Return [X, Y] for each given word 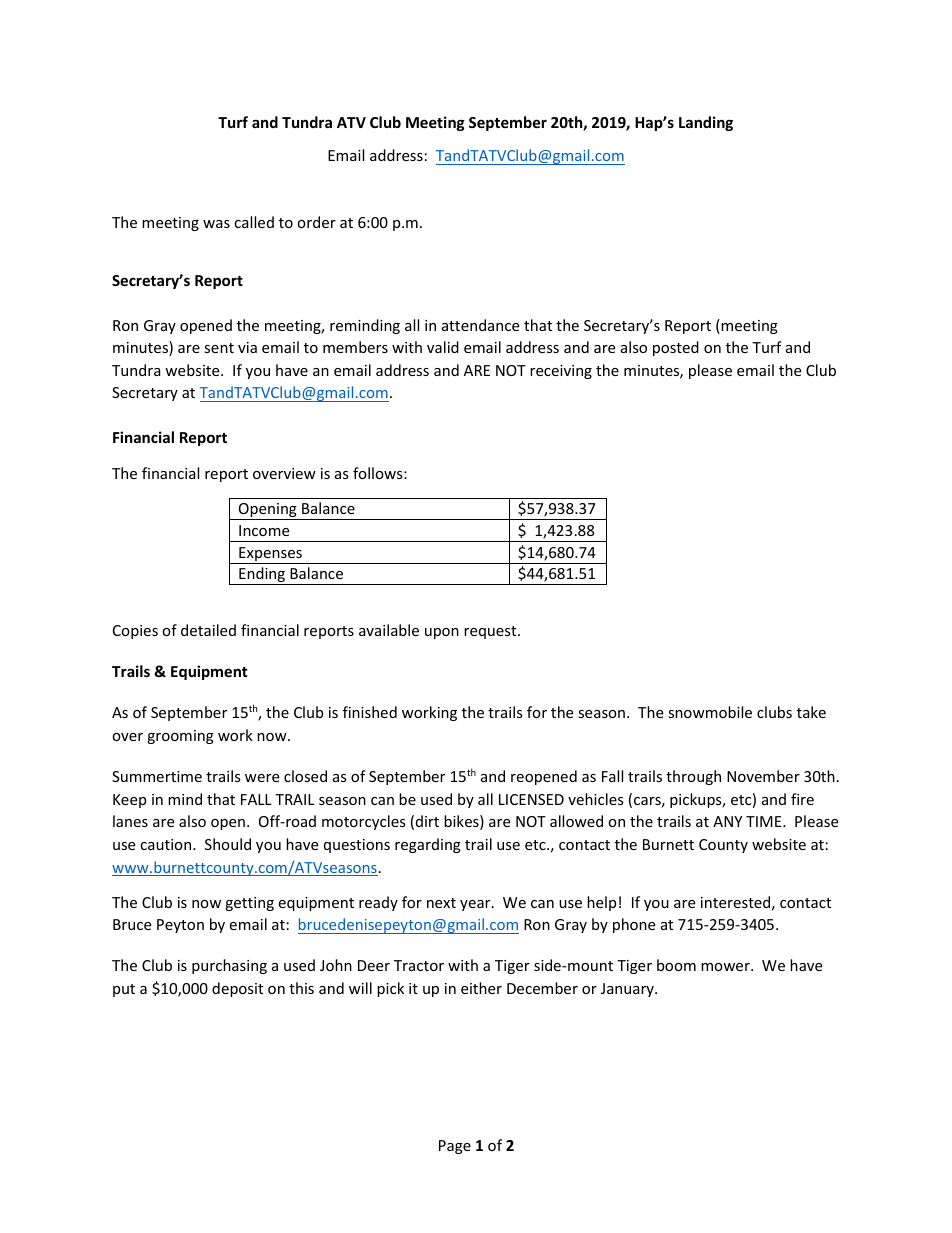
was [216, 224]
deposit [237, 989]
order [316, 222]
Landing [706, 123]
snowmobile [710, 712]
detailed [208, 630]
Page [455, 1147]
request [491, 632]
